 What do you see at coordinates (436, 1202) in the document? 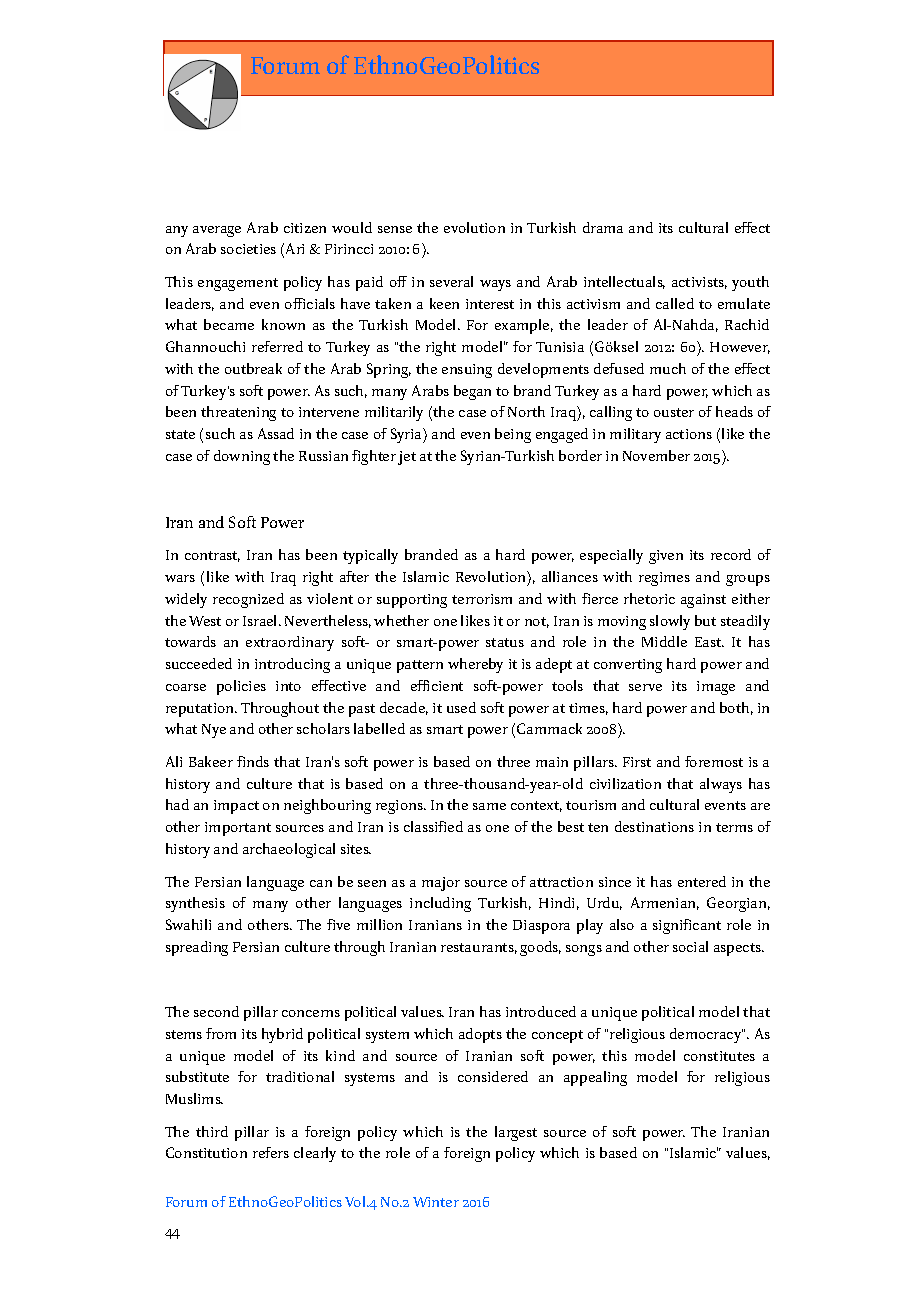
I see `Winter` at bounding box center [436, 1202].
